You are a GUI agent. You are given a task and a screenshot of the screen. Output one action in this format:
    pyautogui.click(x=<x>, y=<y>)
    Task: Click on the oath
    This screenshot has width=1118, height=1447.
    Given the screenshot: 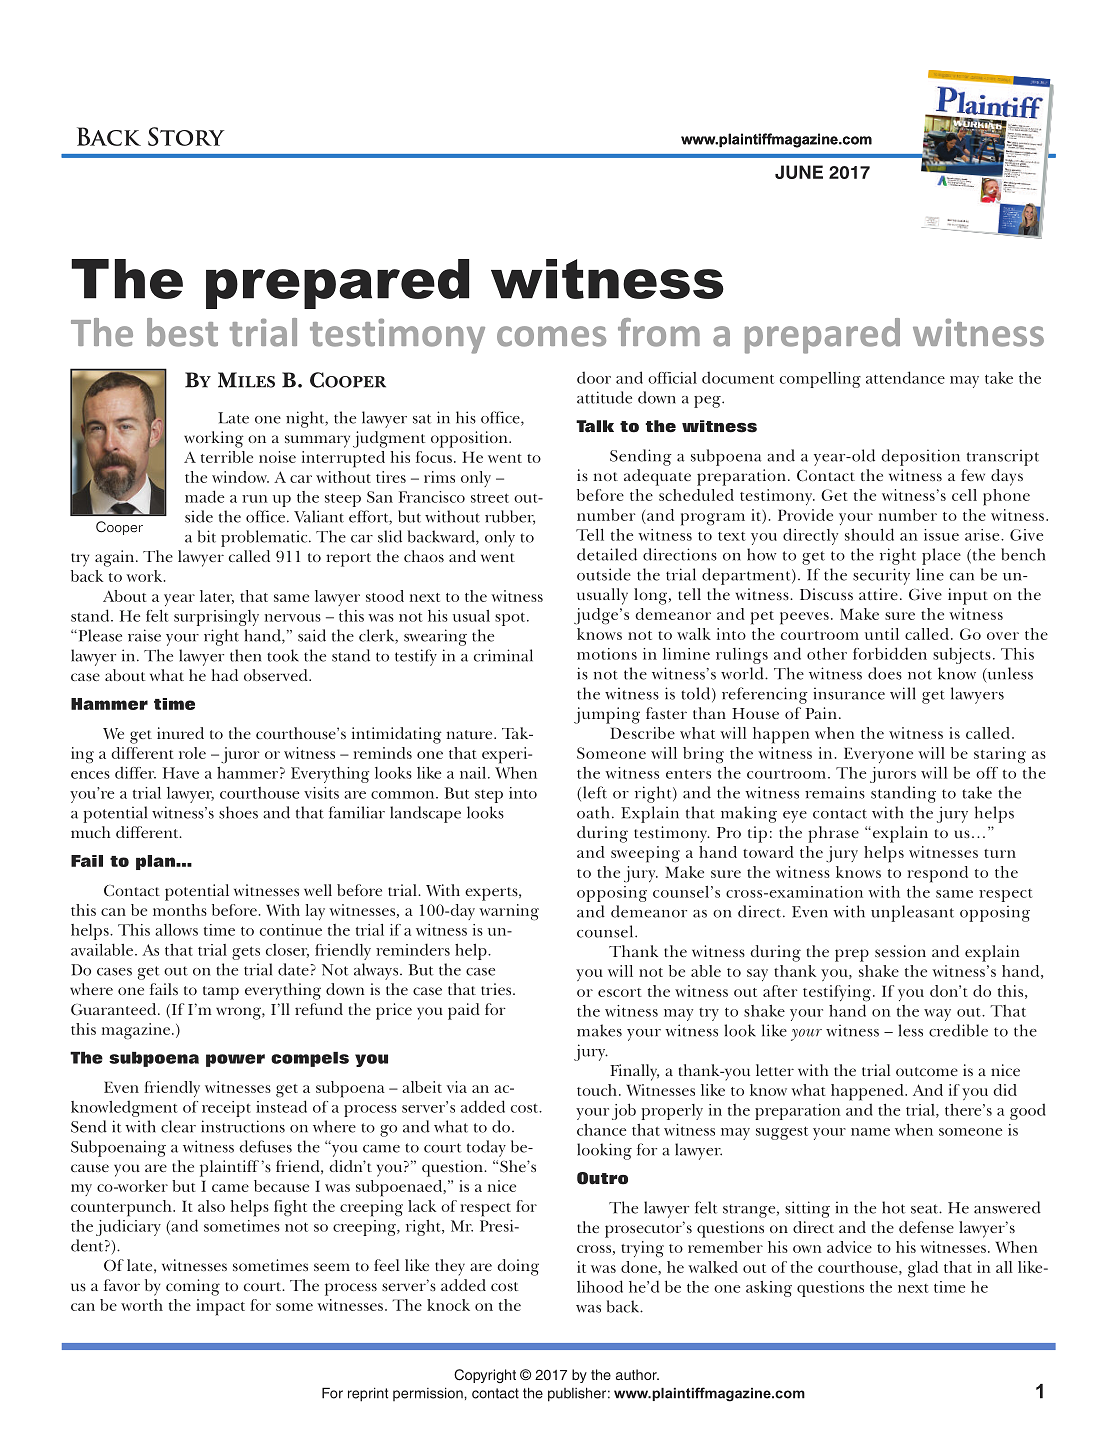 What is the action you would take?
    pyautogui.click(x=593, y=812)
